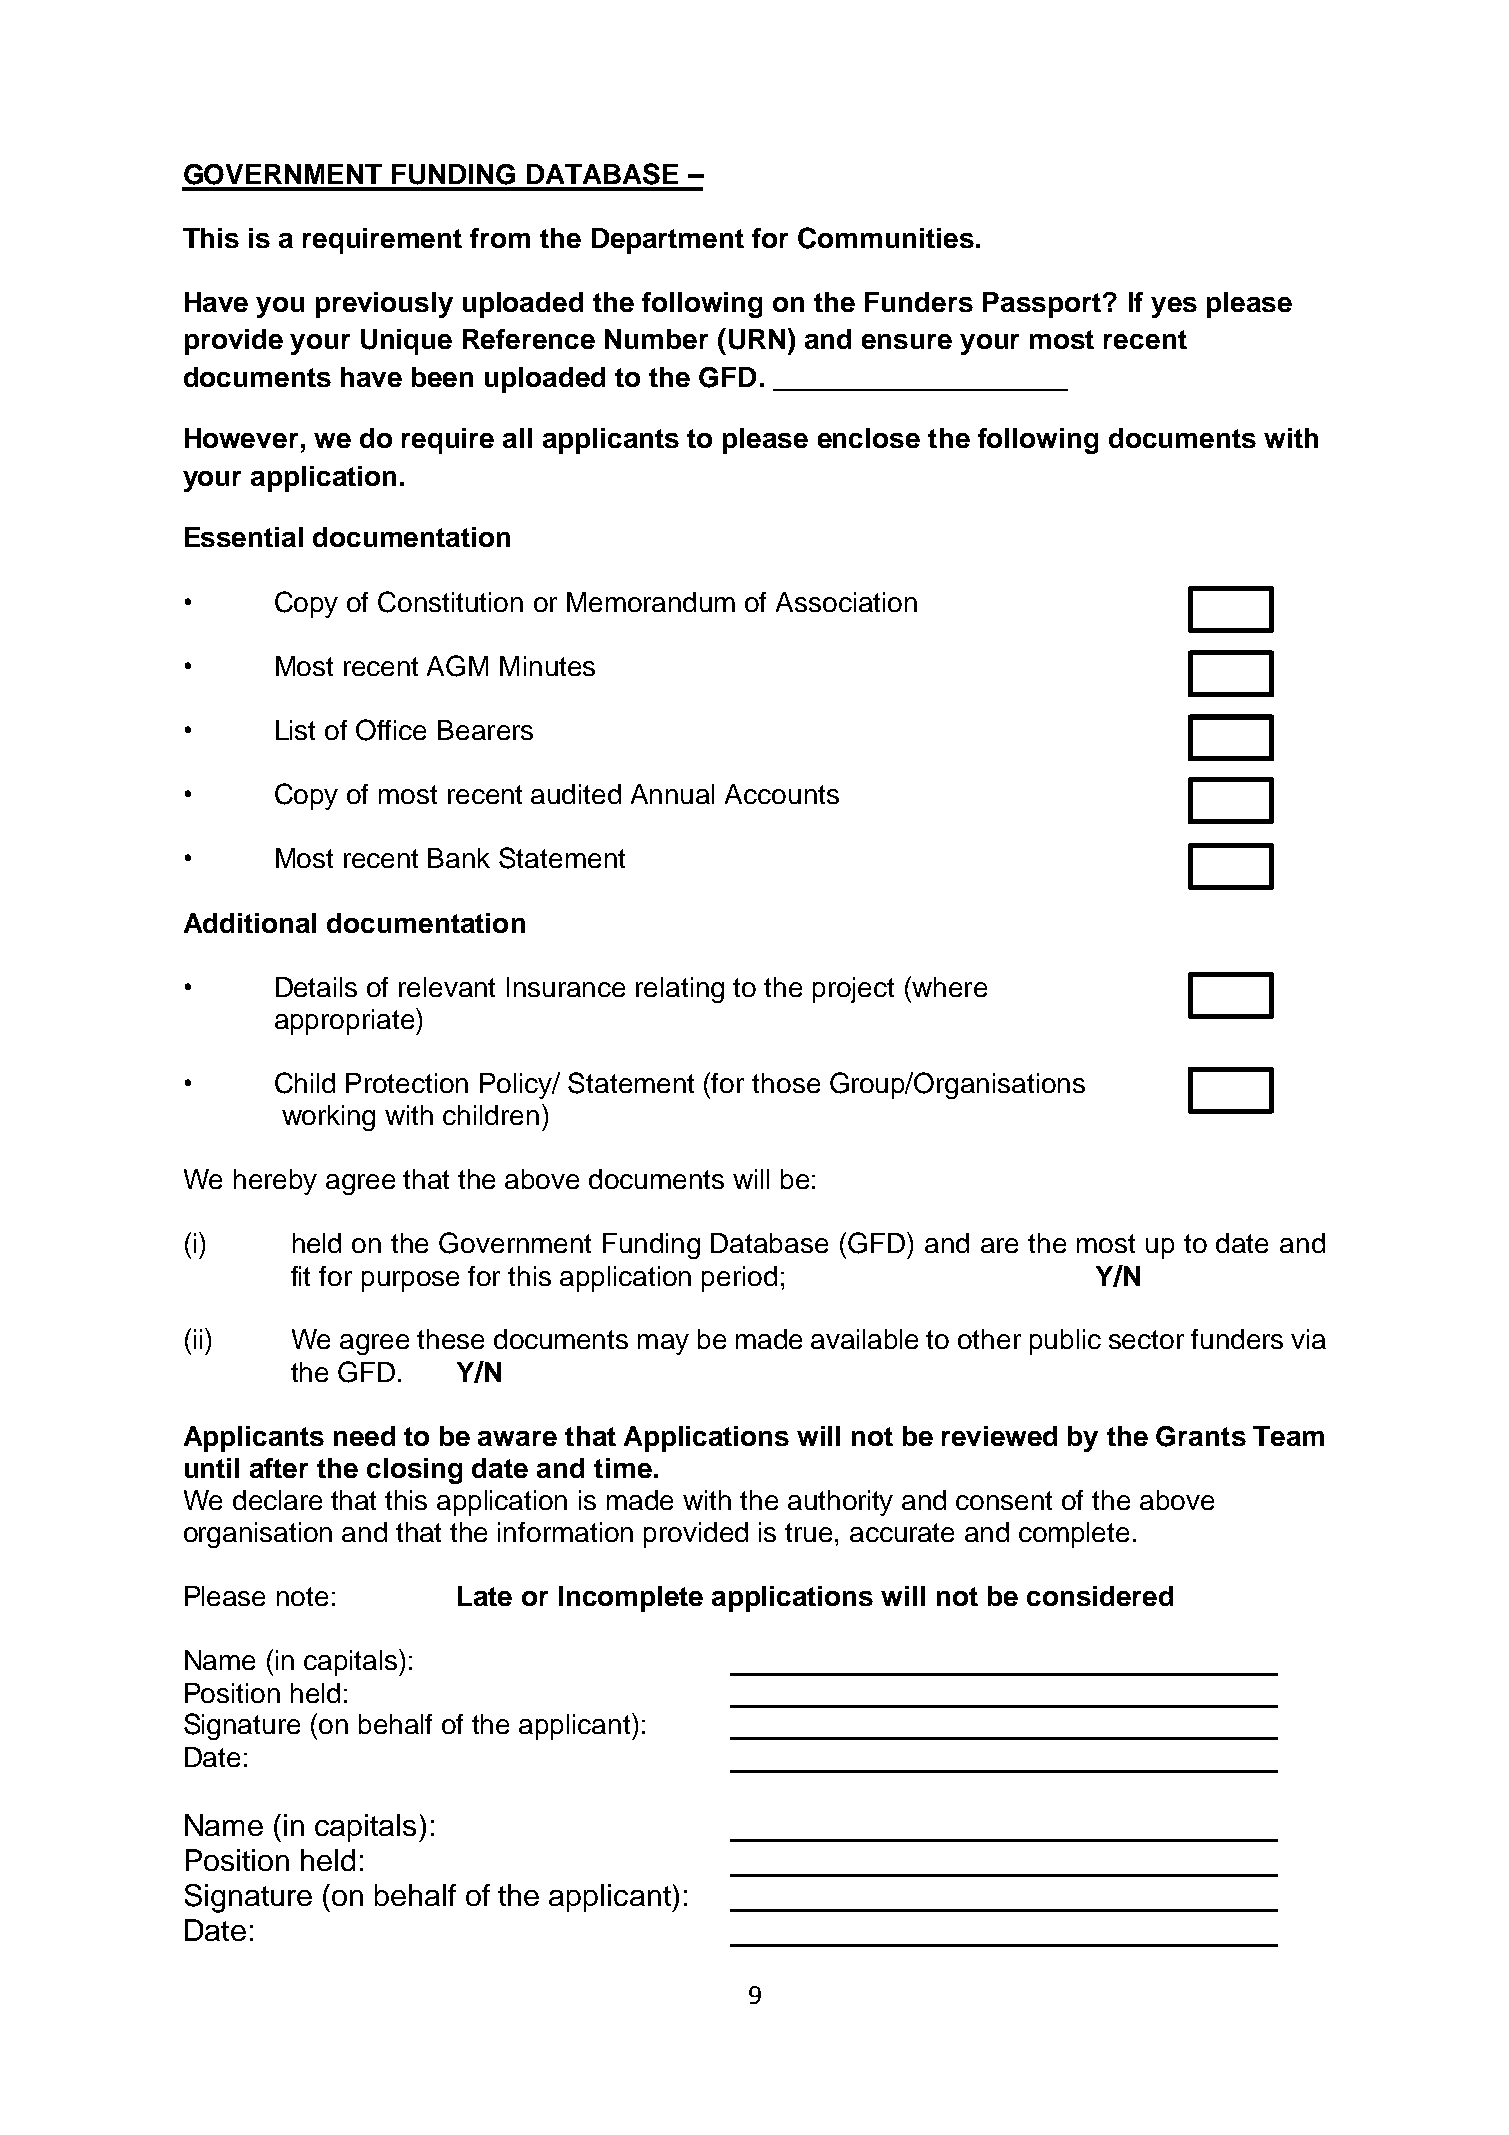 The height and width of the document is (2135, 1509). Describe the element at coordinates (302, 1596) in the document. I see `note` at that location.
